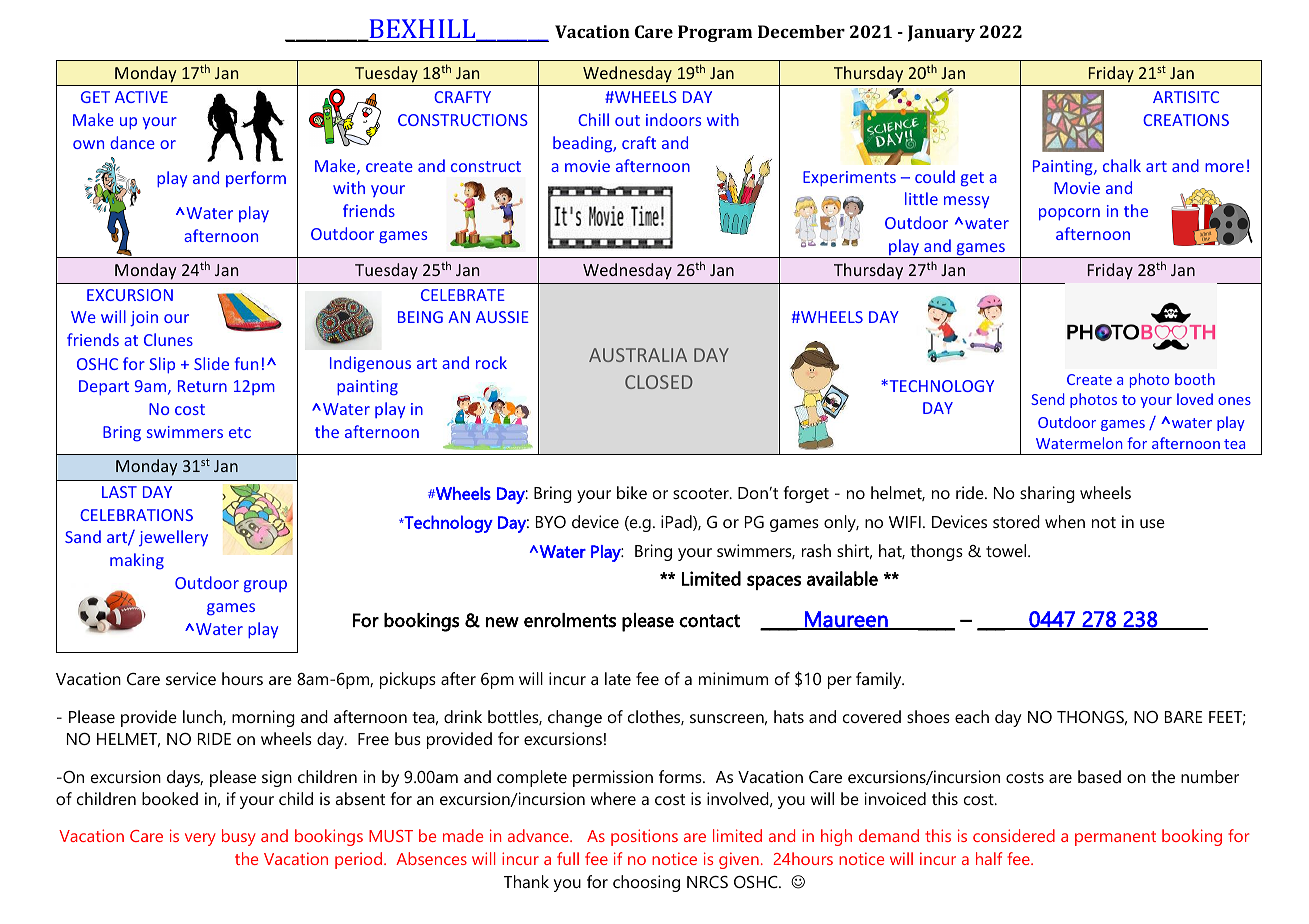  What do you see at coordinates (618, 678) in the screenshot?
I see `late` at bounding box center [618, 678].
